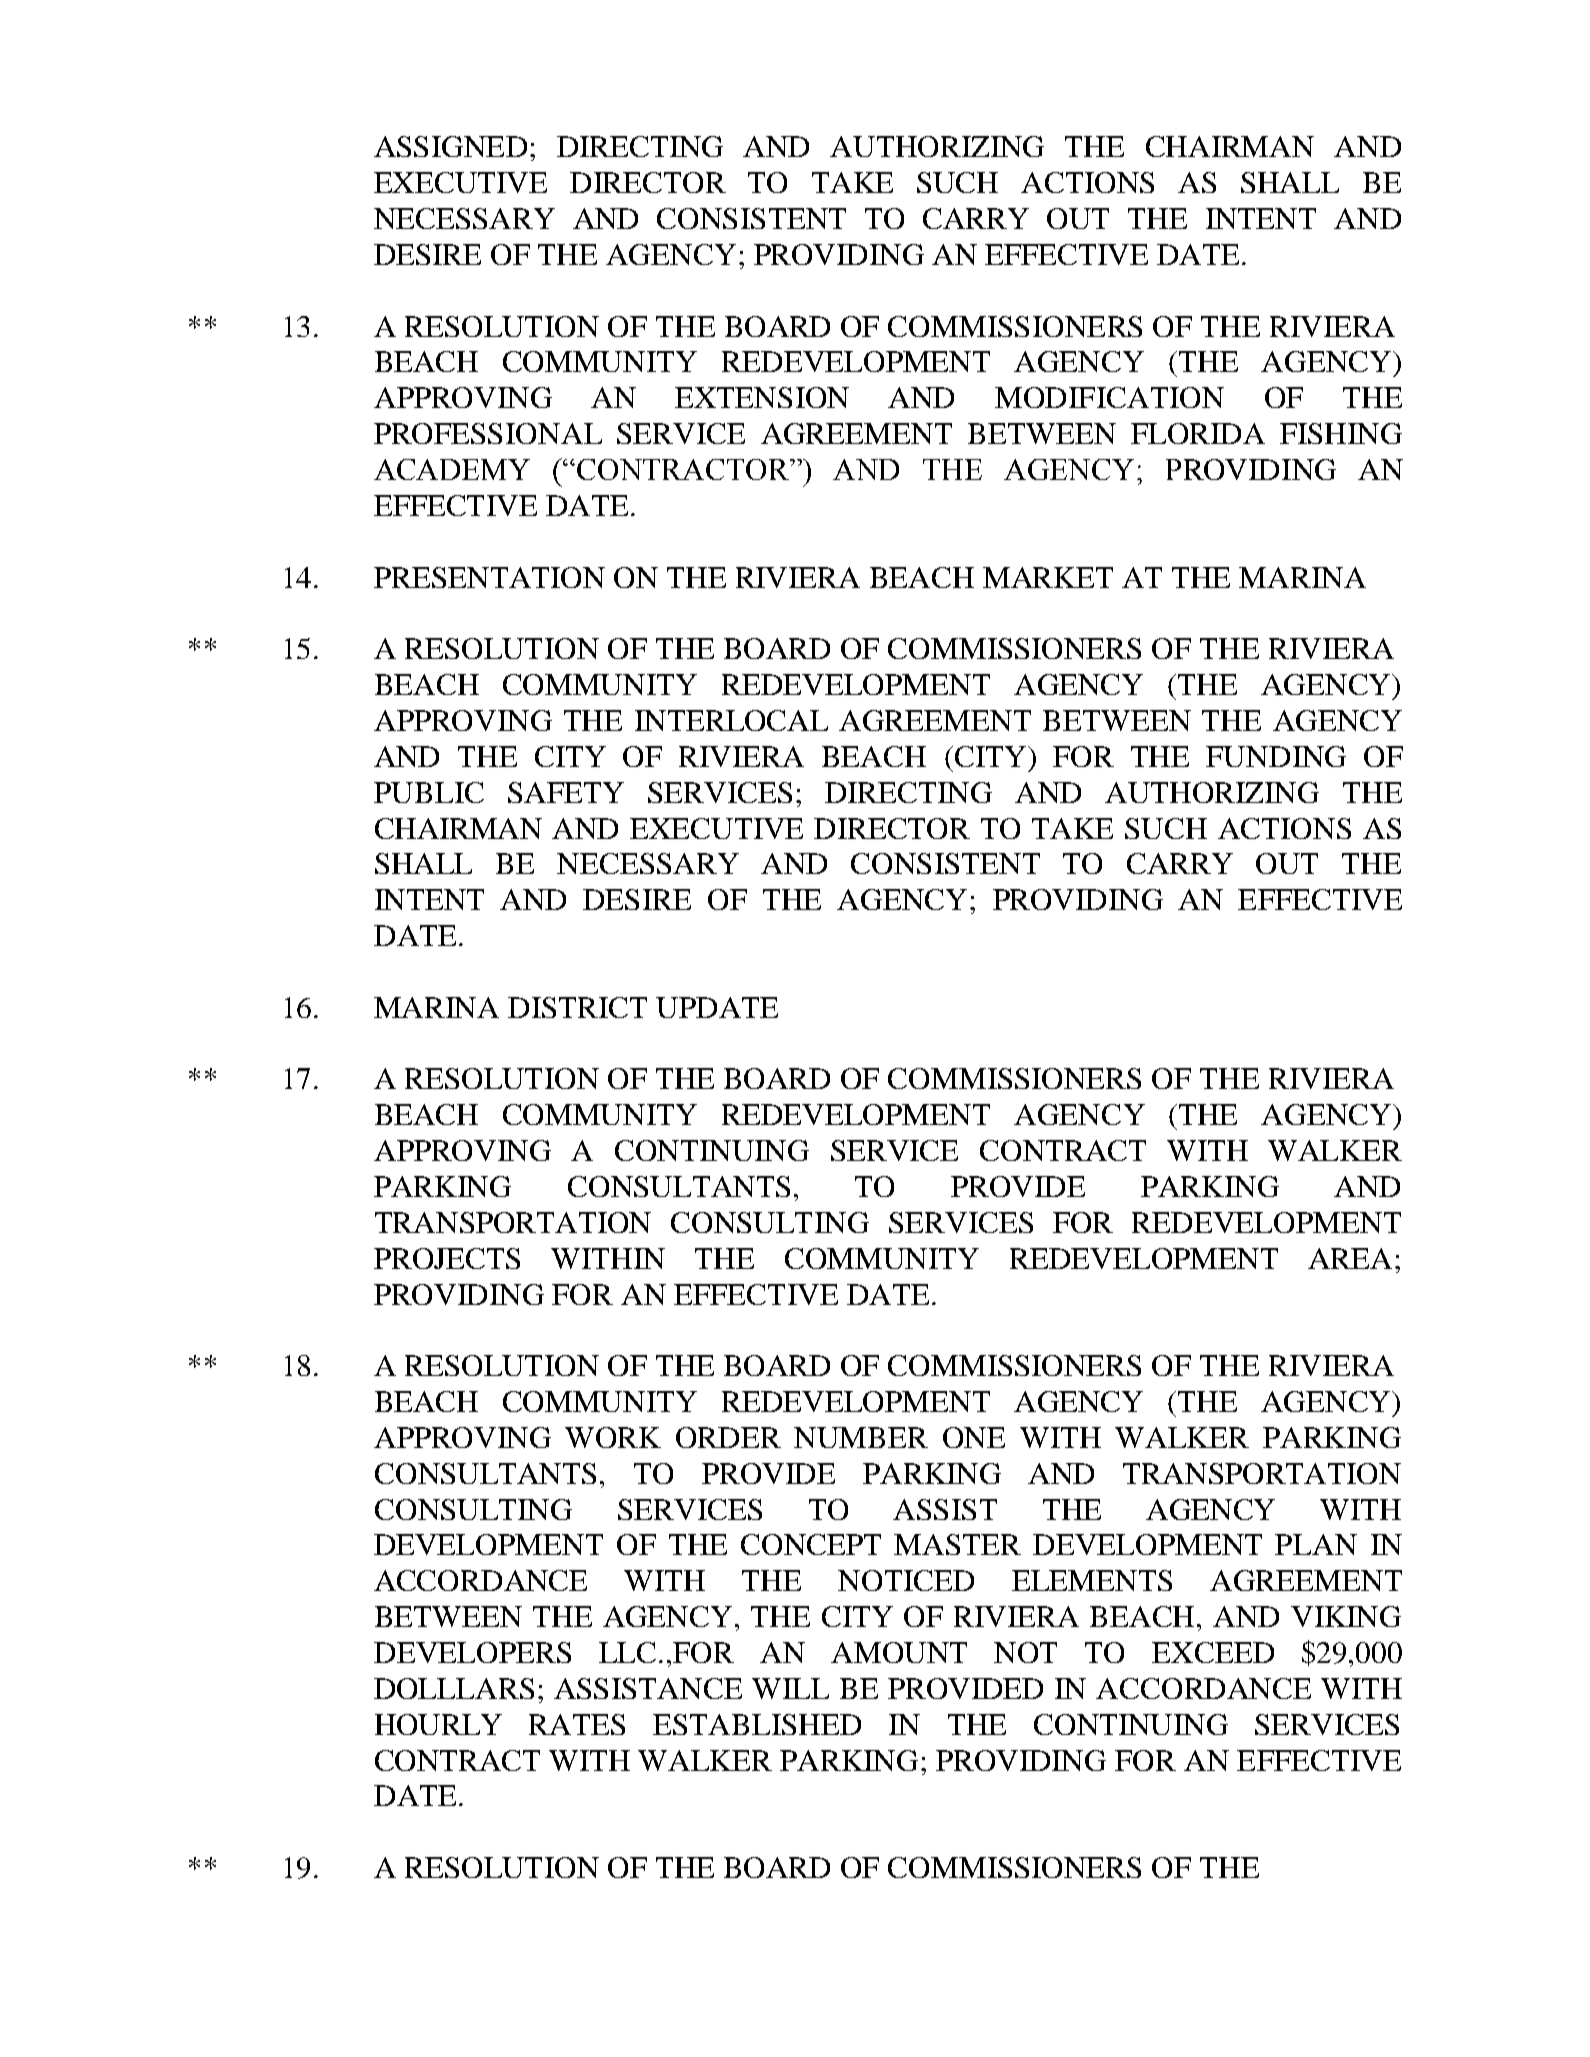  Describe the element at coordinates (1213, 1652) in the document. I see `EXCEED` at that location.
